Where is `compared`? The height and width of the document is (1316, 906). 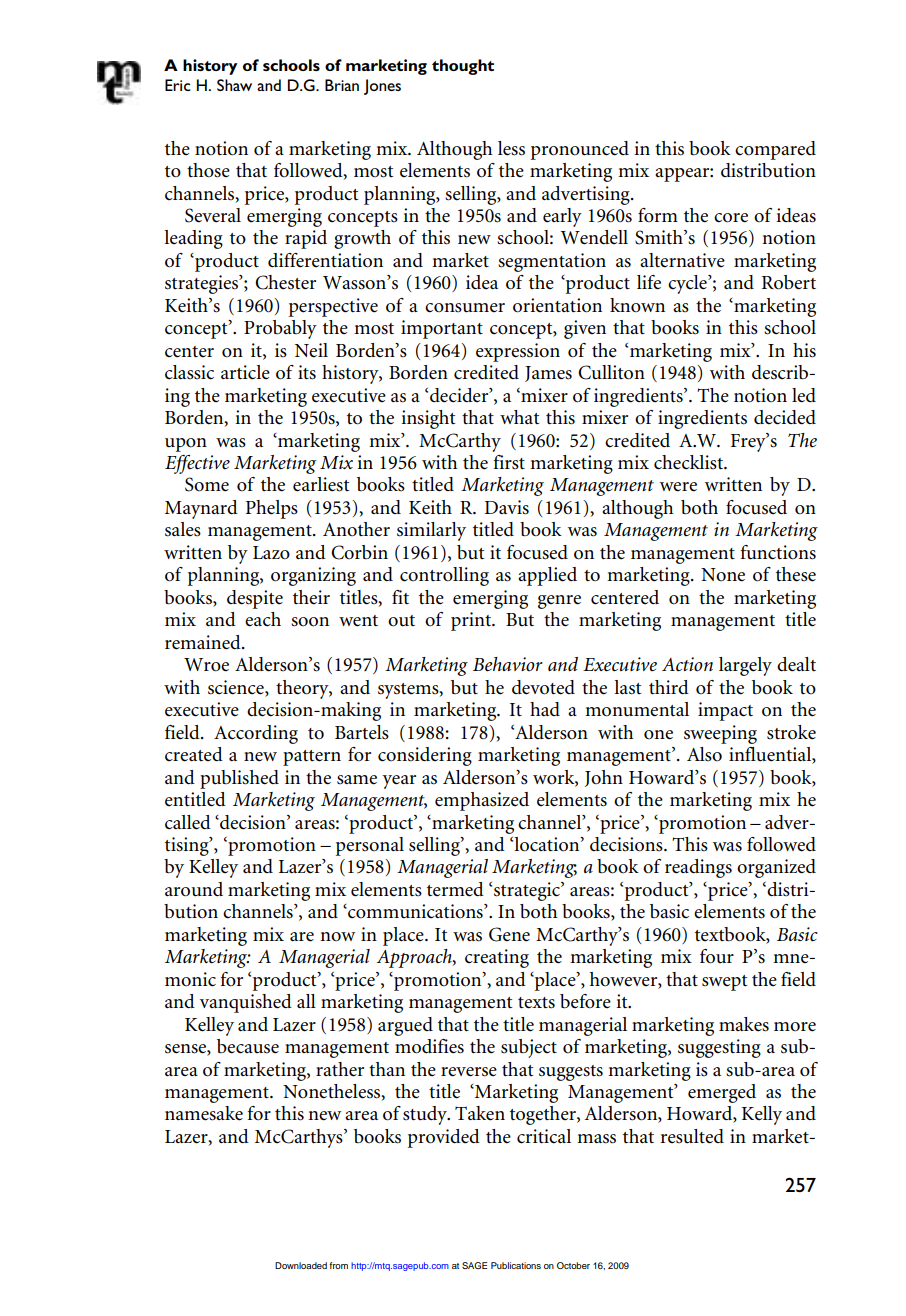 compared is located at coordinates (775, 150).
